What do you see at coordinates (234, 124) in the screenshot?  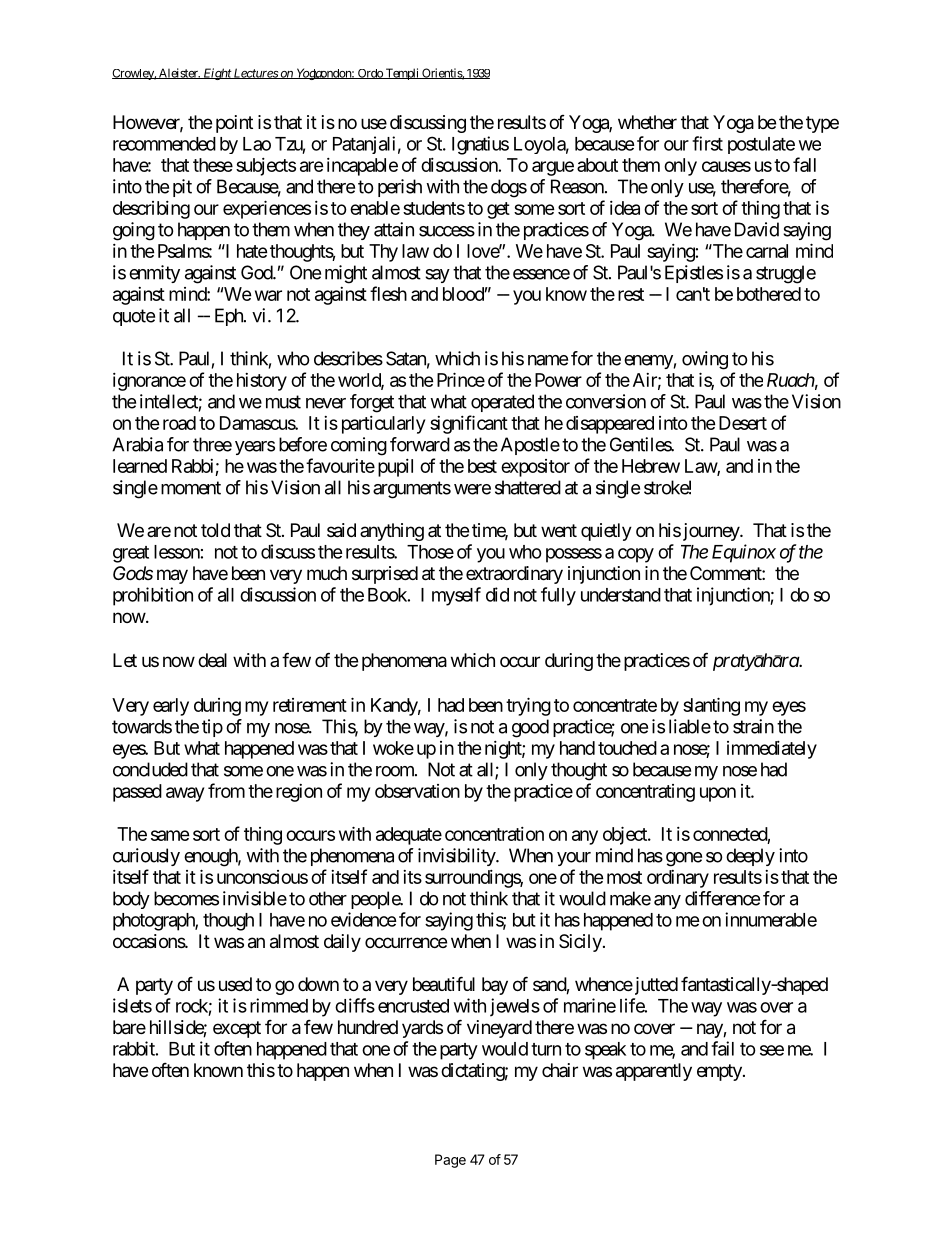 I see `point` at bounding box center [234, 124].
